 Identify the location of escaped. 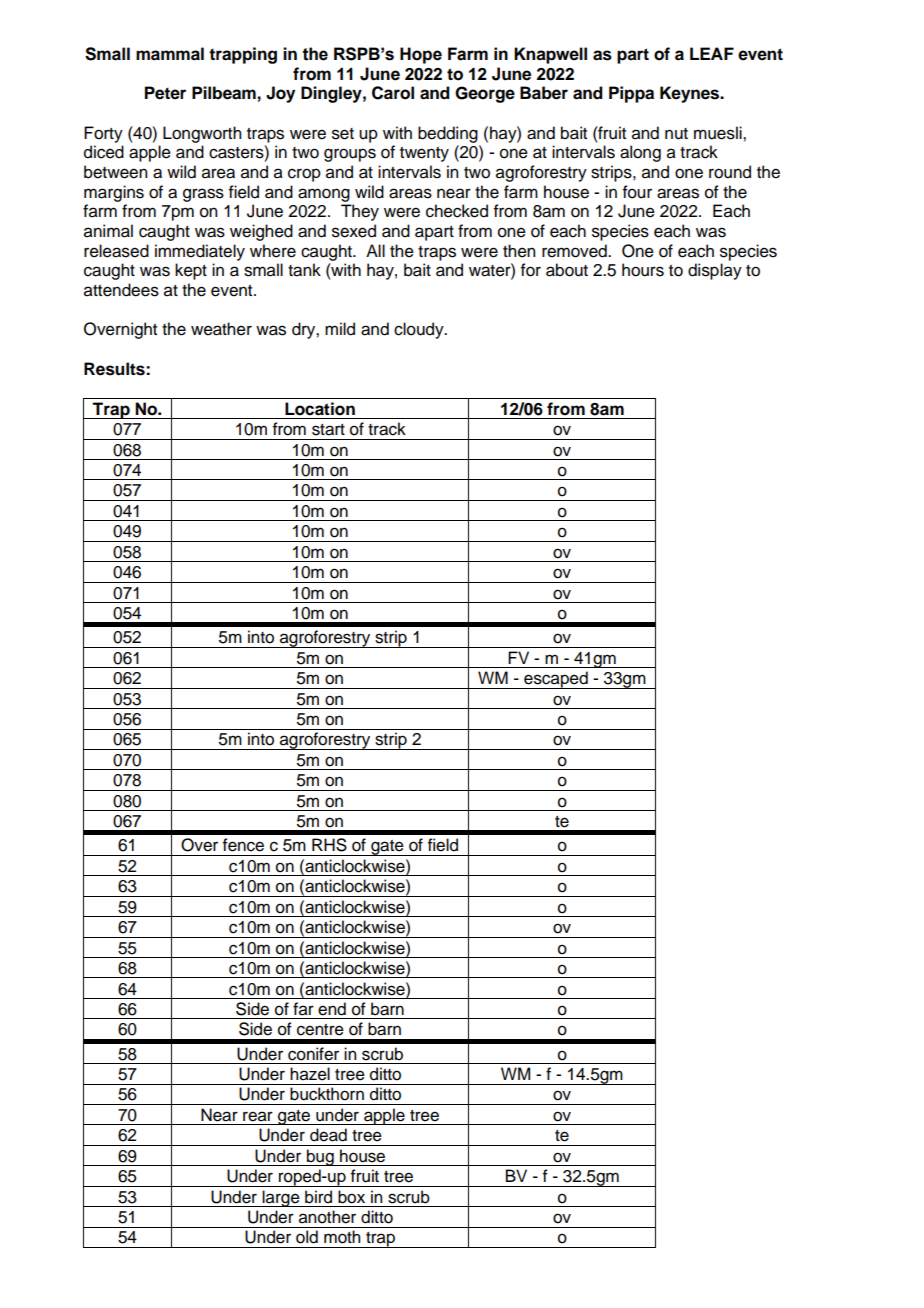
(556, 680).
